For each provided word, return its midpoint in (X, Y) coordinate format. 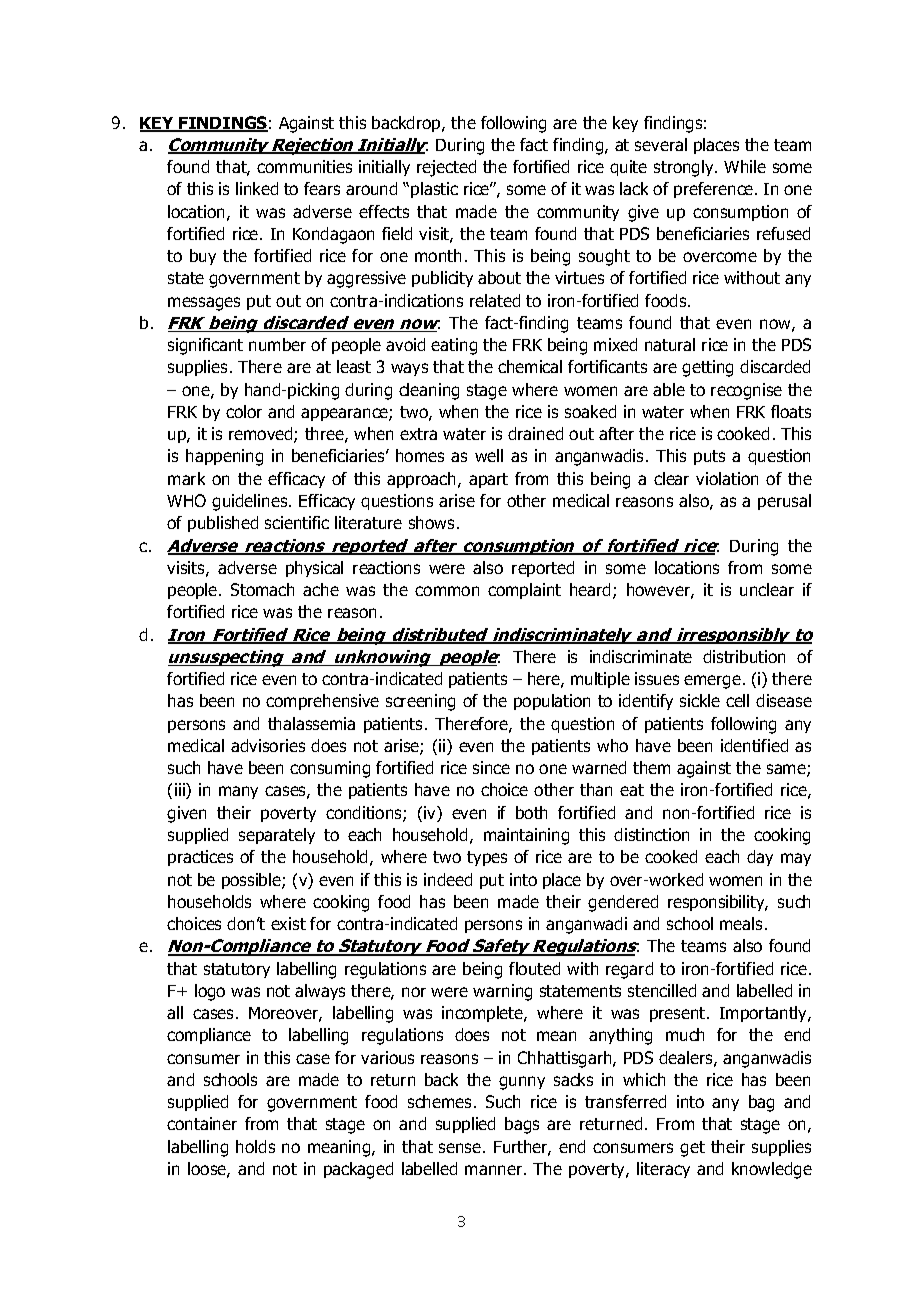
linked (257, 188)
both (531, 812)
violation (727, 478)
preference (715, 190)
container (202, 1123)
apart (488, 480)
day (760, 858)
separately (277, 836)
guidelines (251, 502)
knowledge (772, 1170)
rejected (446, 168)
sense (461, 1148)
